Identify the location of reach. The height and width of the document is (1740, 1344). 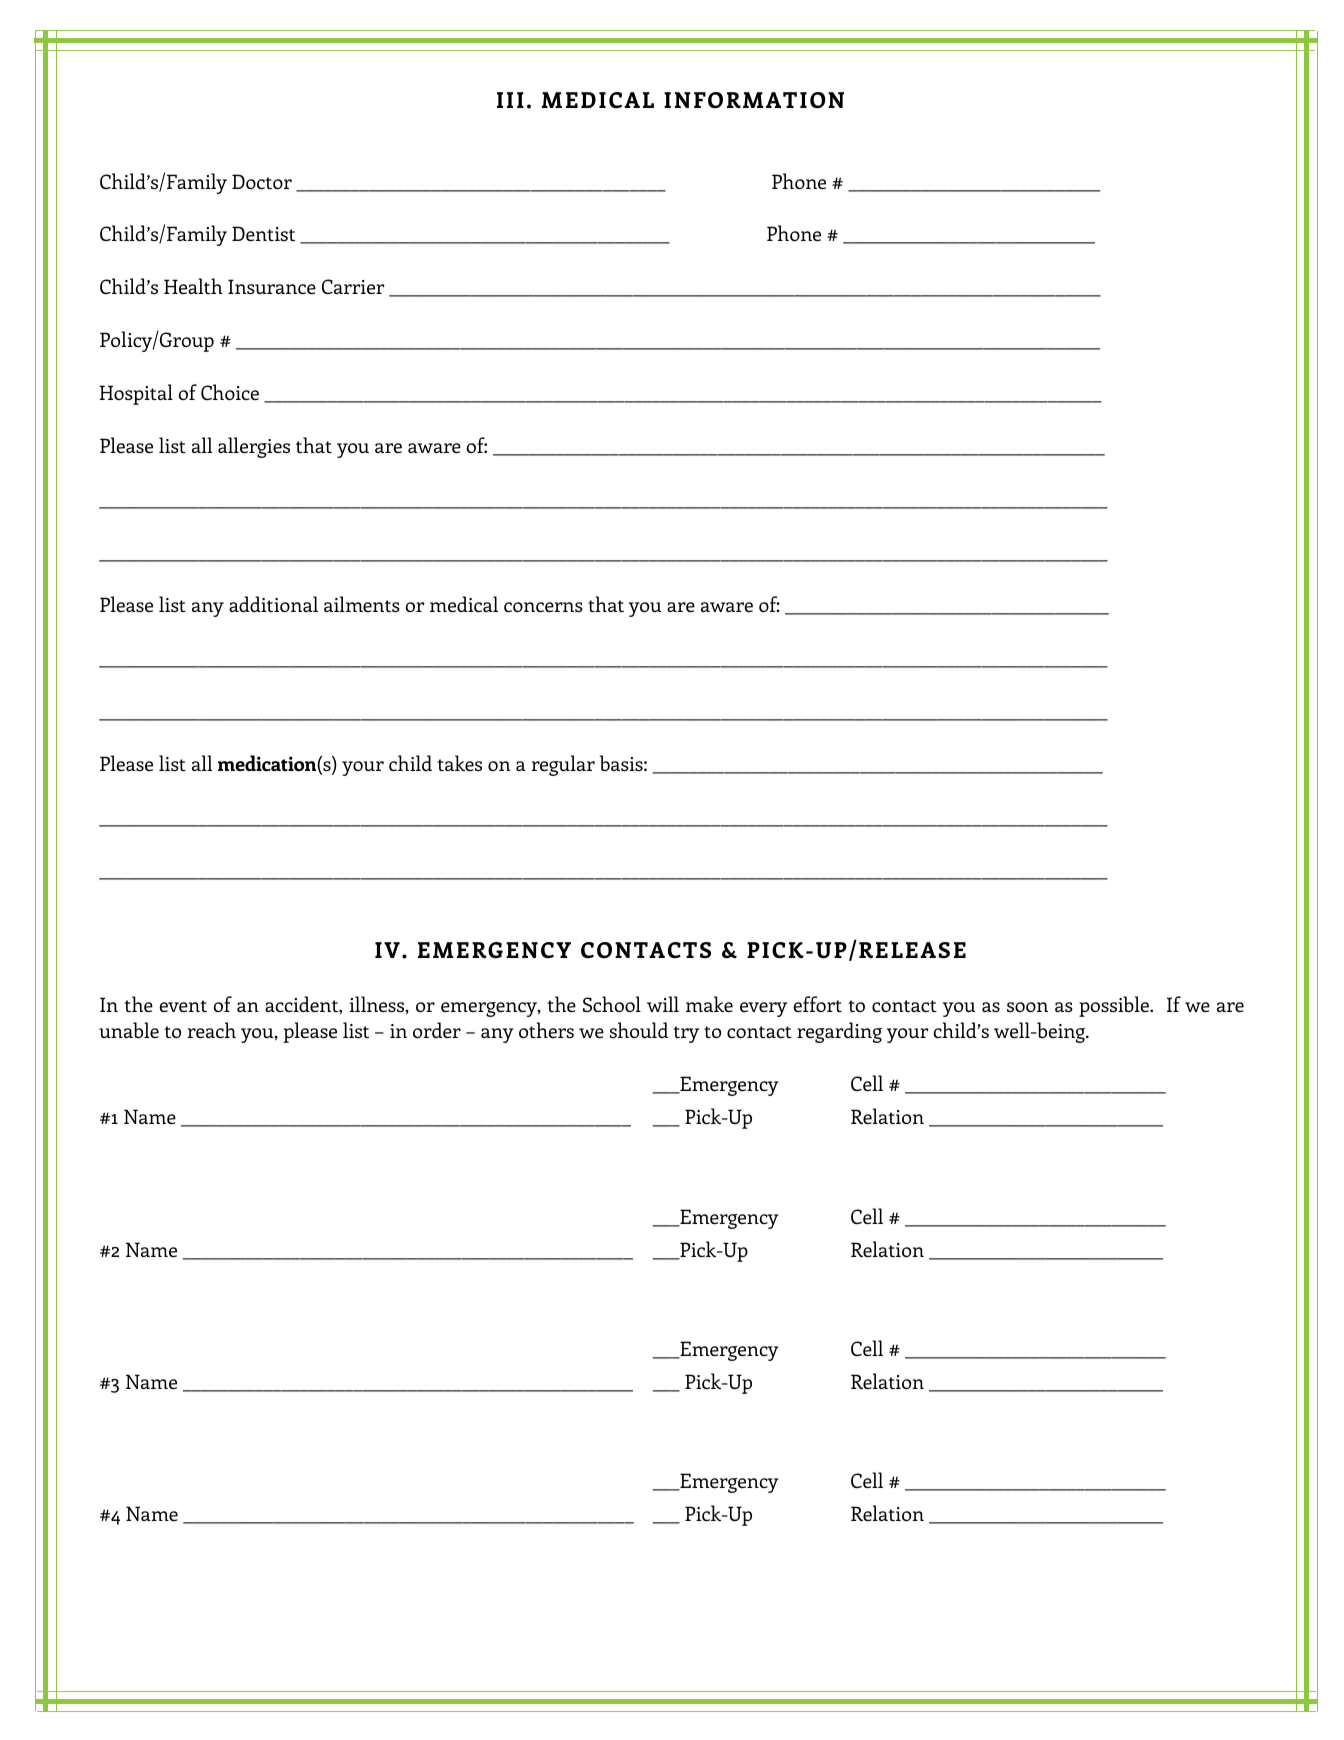
(211, 1030).
